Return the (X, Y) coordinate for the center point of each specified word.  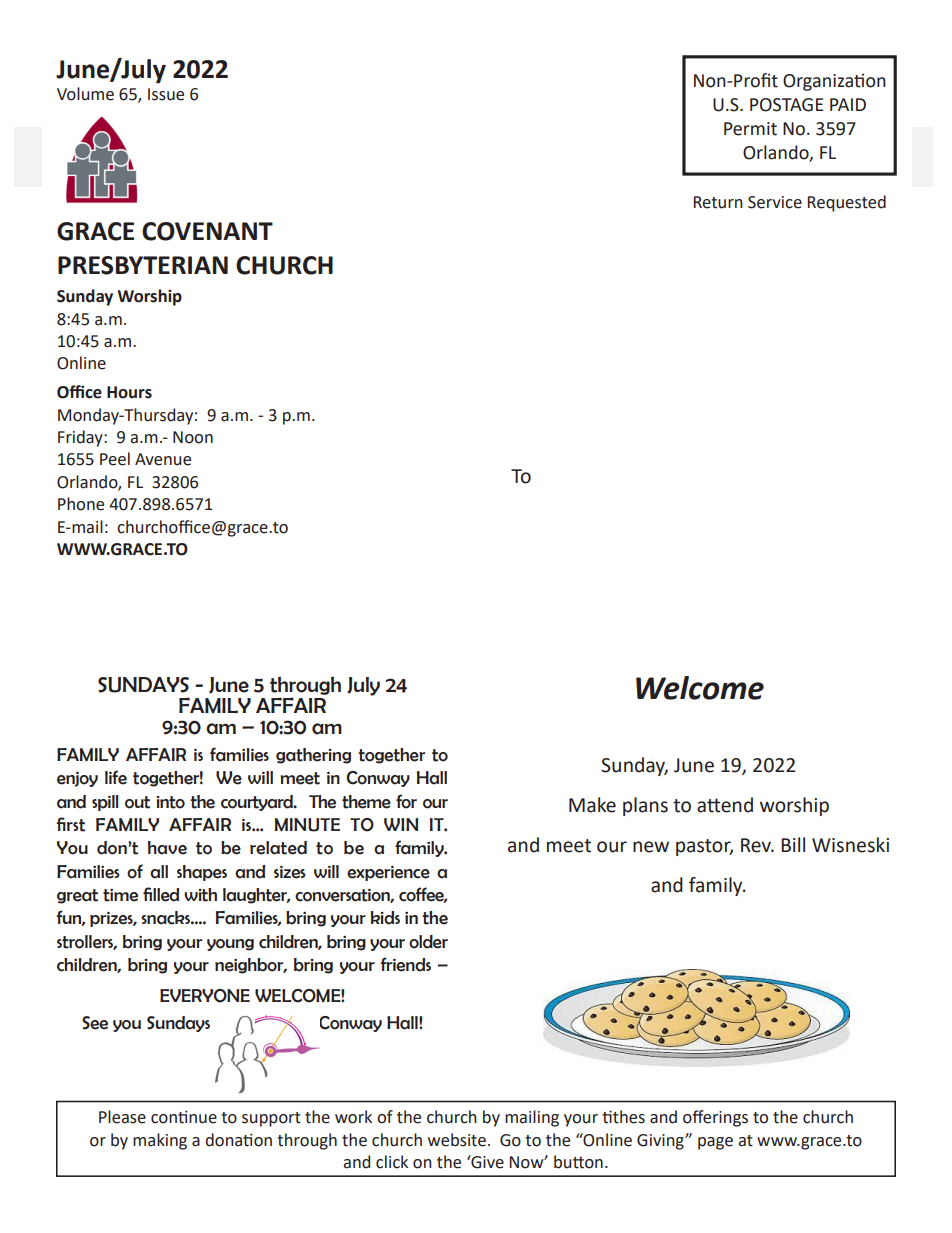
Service (775, 202)
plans (645, 806)
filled (161, 894)
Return (718, 202)
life (116, 777)
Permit (750, 129)
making (160, 1141)
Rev (757, 845)
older (428, 942)
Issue (166, 94)
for (406, 801)
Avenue (163, 459)
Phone (81, 504)
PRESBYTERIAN (143, 265)
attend (725, 805)
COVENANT (207, 231)
